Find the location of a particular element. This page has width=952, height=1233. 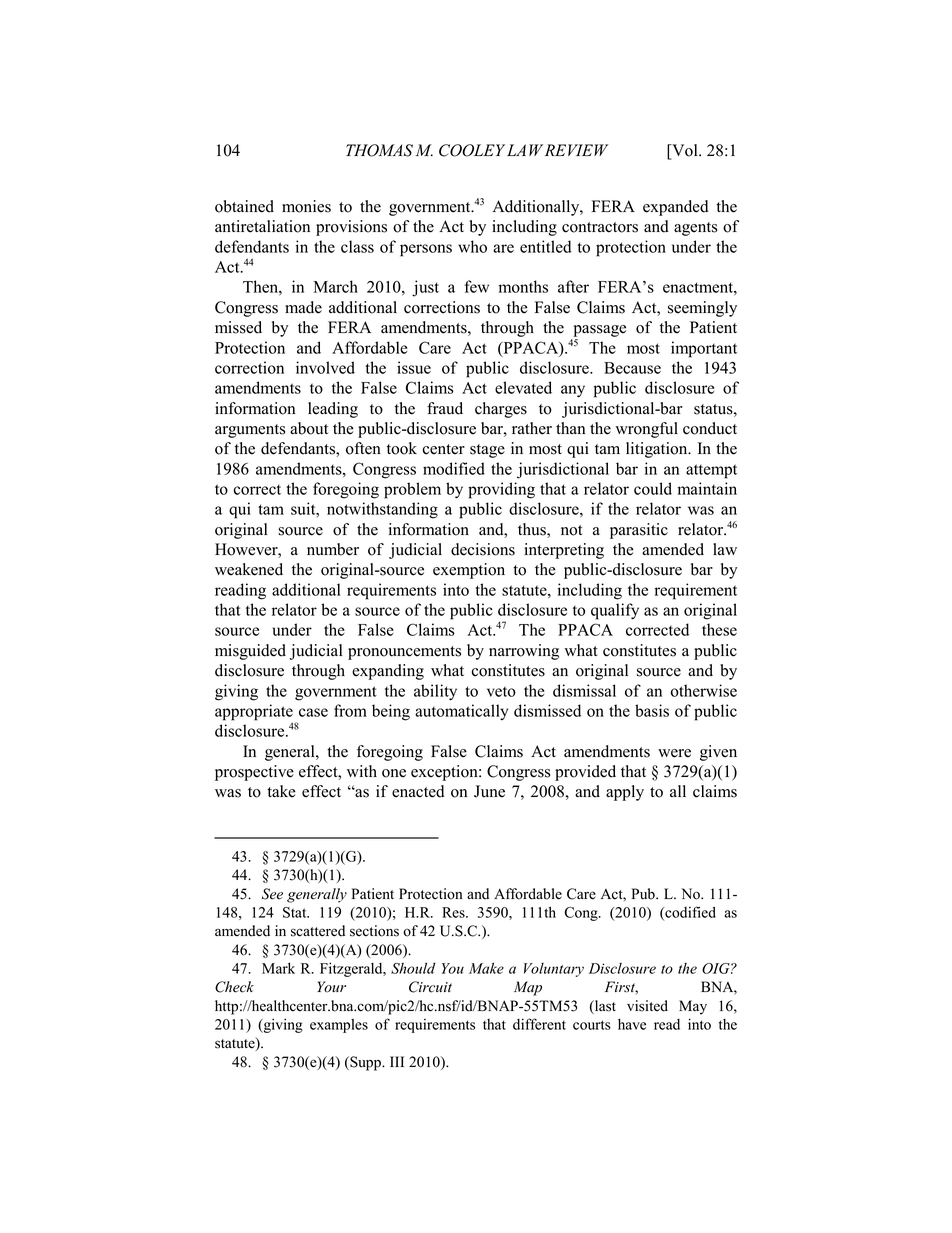

different is located at coordinates (539, 1024).
